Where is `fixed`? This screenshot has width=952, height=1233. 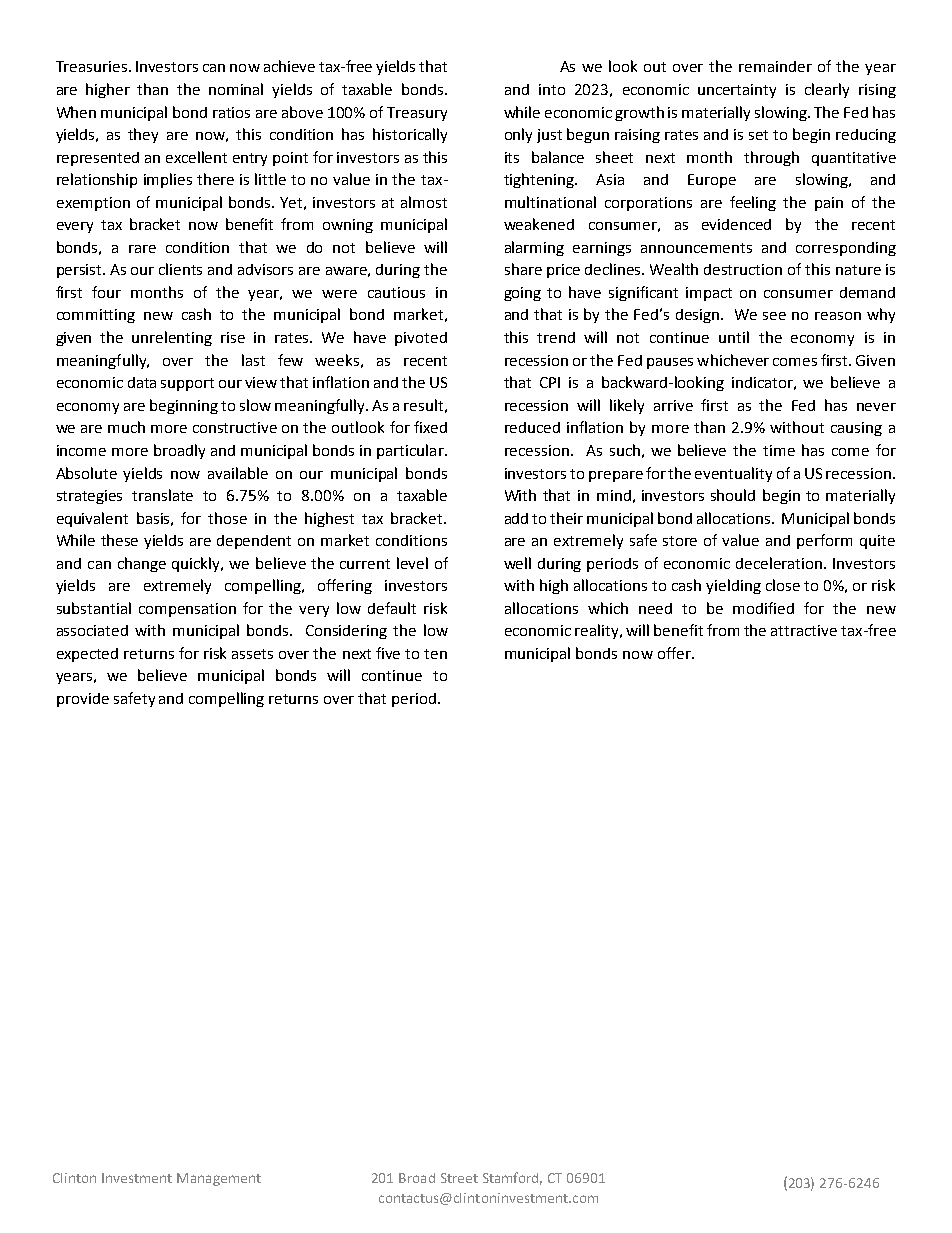 fixed is located at coordinates (430, 427).
